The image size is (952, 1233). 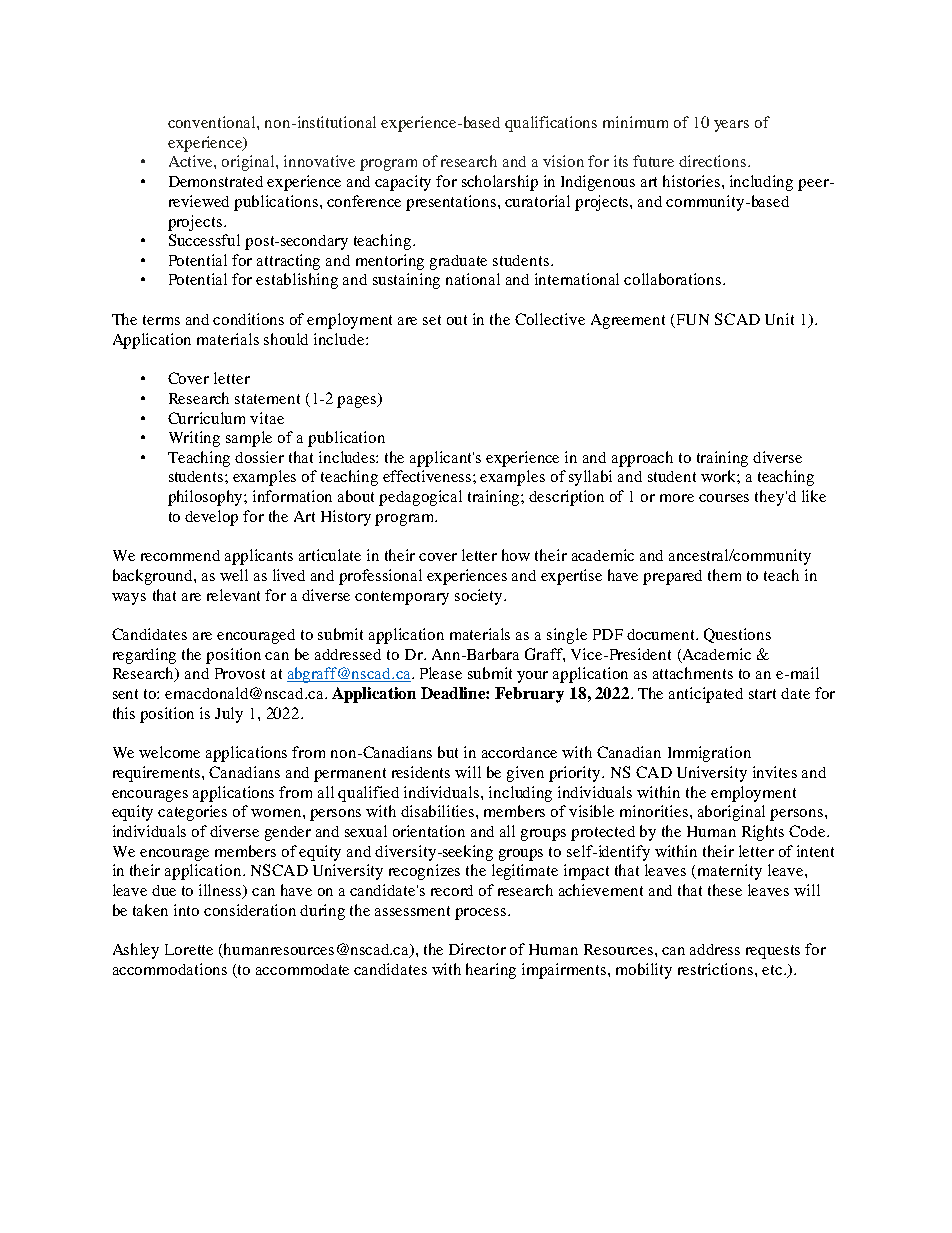 I want to click on directions, so click(x=714, y=161).
